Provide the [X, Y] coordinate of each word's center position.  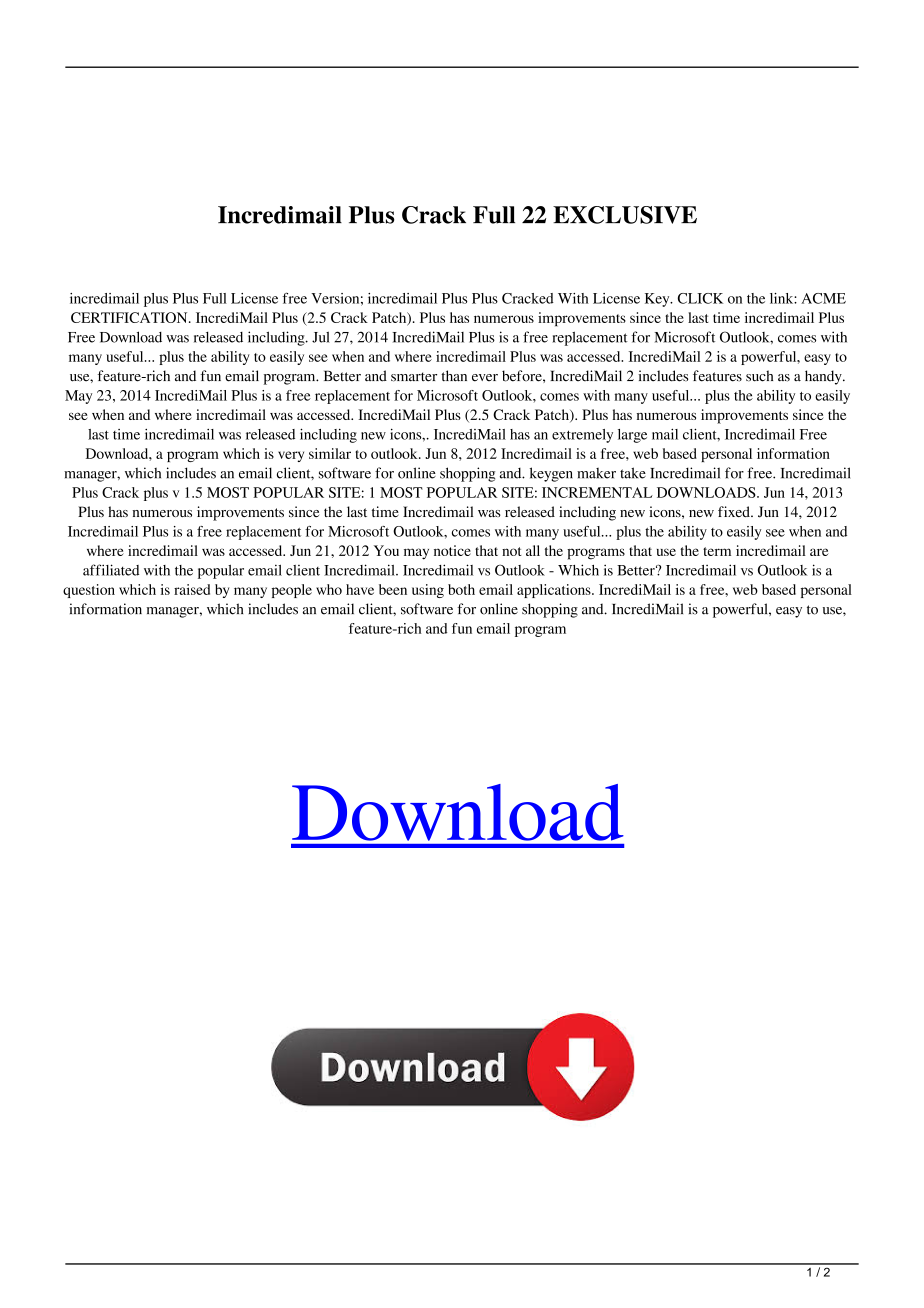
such [759, 376]
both [461, 589]
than [454, 376]
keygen [551, 474]
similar [330, 453]
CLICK [700, 298]
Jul [321, 337]
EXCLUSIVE [625, 215]
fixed [735, 511]
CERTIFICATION [130, 317]
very [291, 456]
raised [192, 589]
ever [485, 378]
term [717, 551]
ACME [823, 298]
